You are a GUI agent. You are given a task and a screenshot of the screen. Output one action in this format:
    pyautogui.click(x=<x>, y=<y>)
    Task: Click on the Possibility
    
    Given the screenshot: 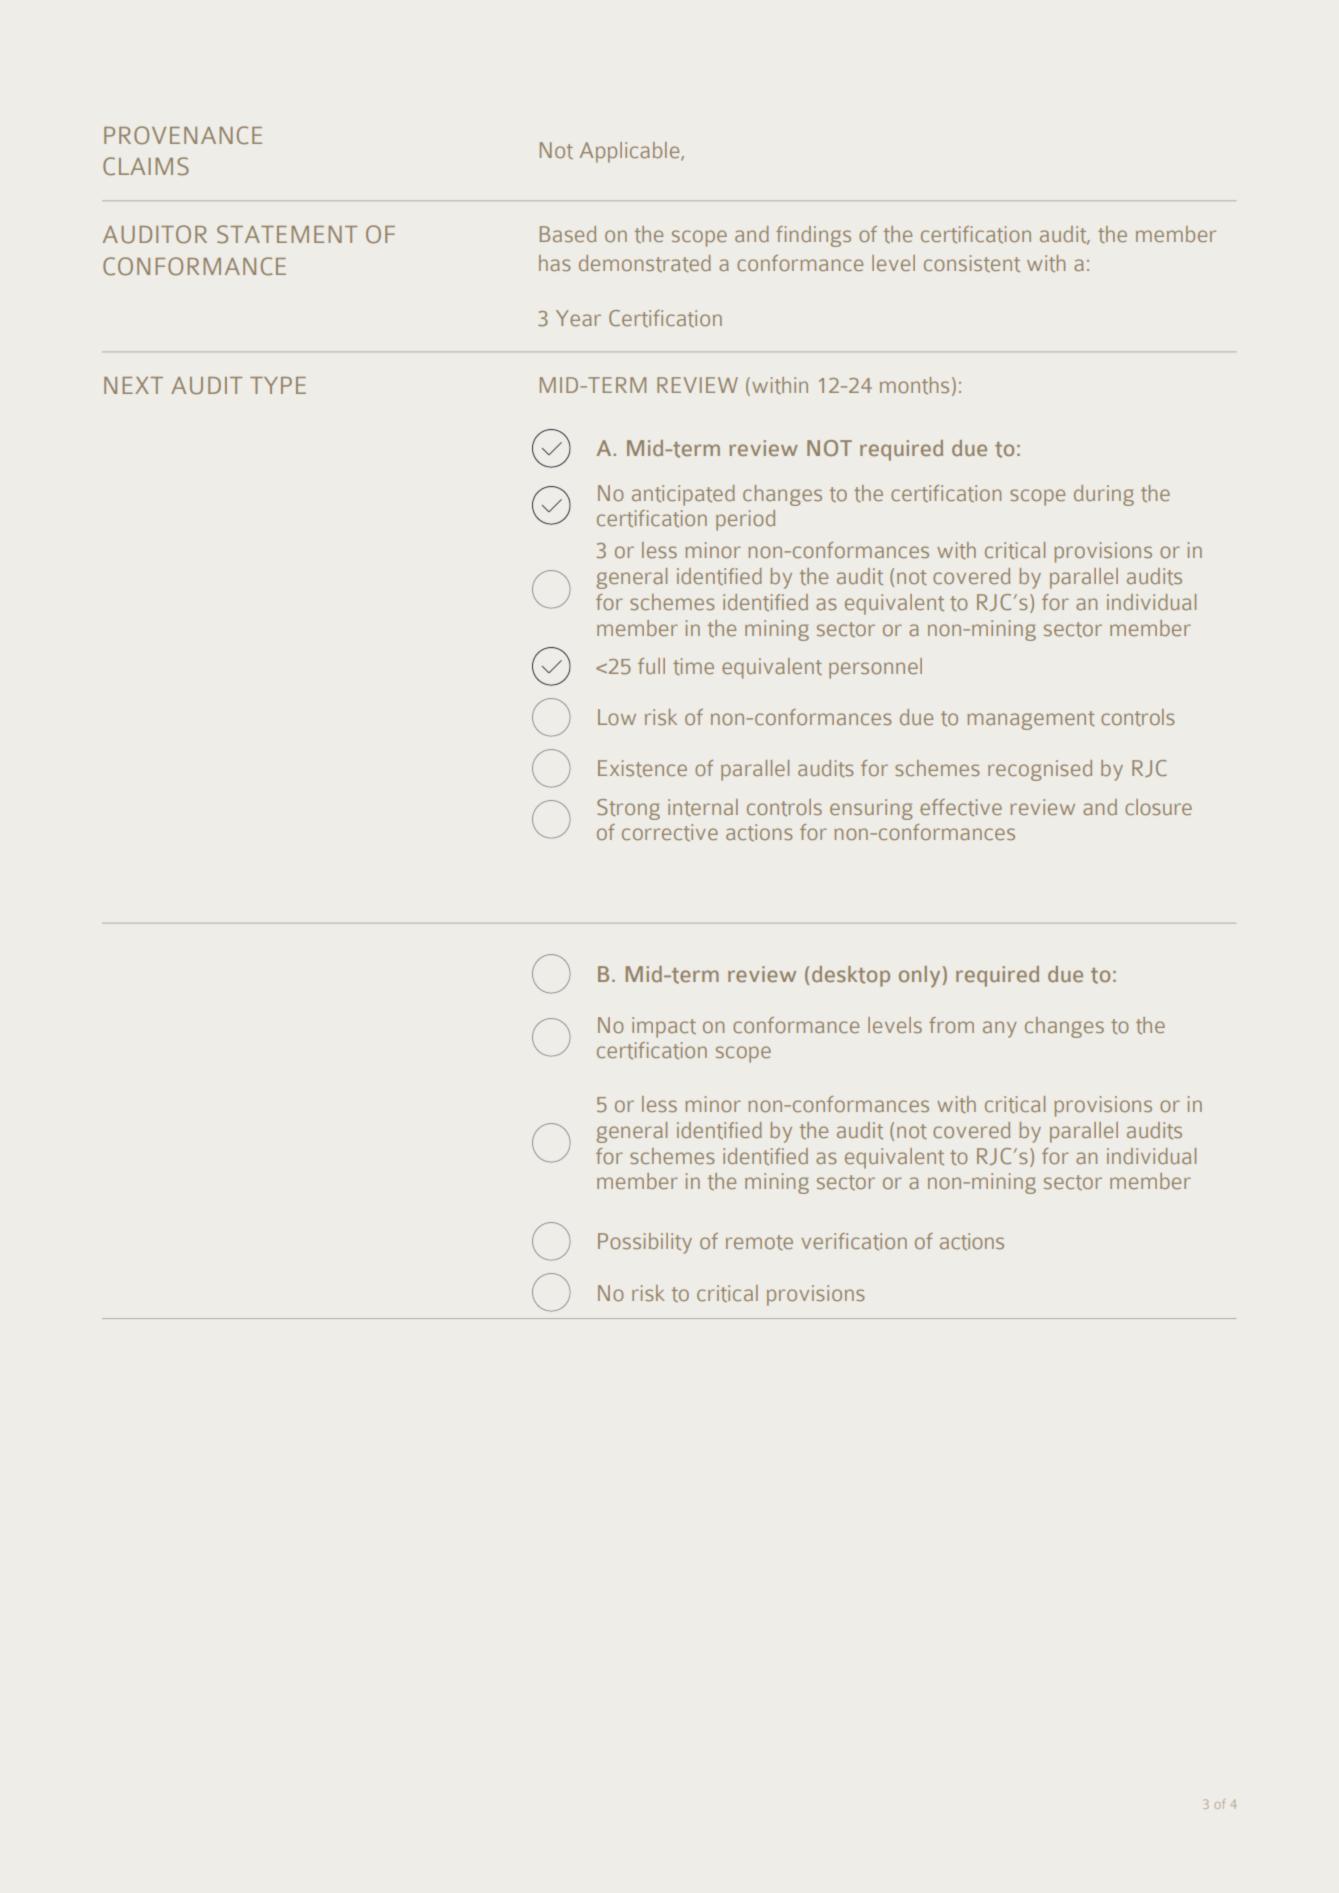 What is the action you would take?
    pyautogui.click(x=645, y=1243)
